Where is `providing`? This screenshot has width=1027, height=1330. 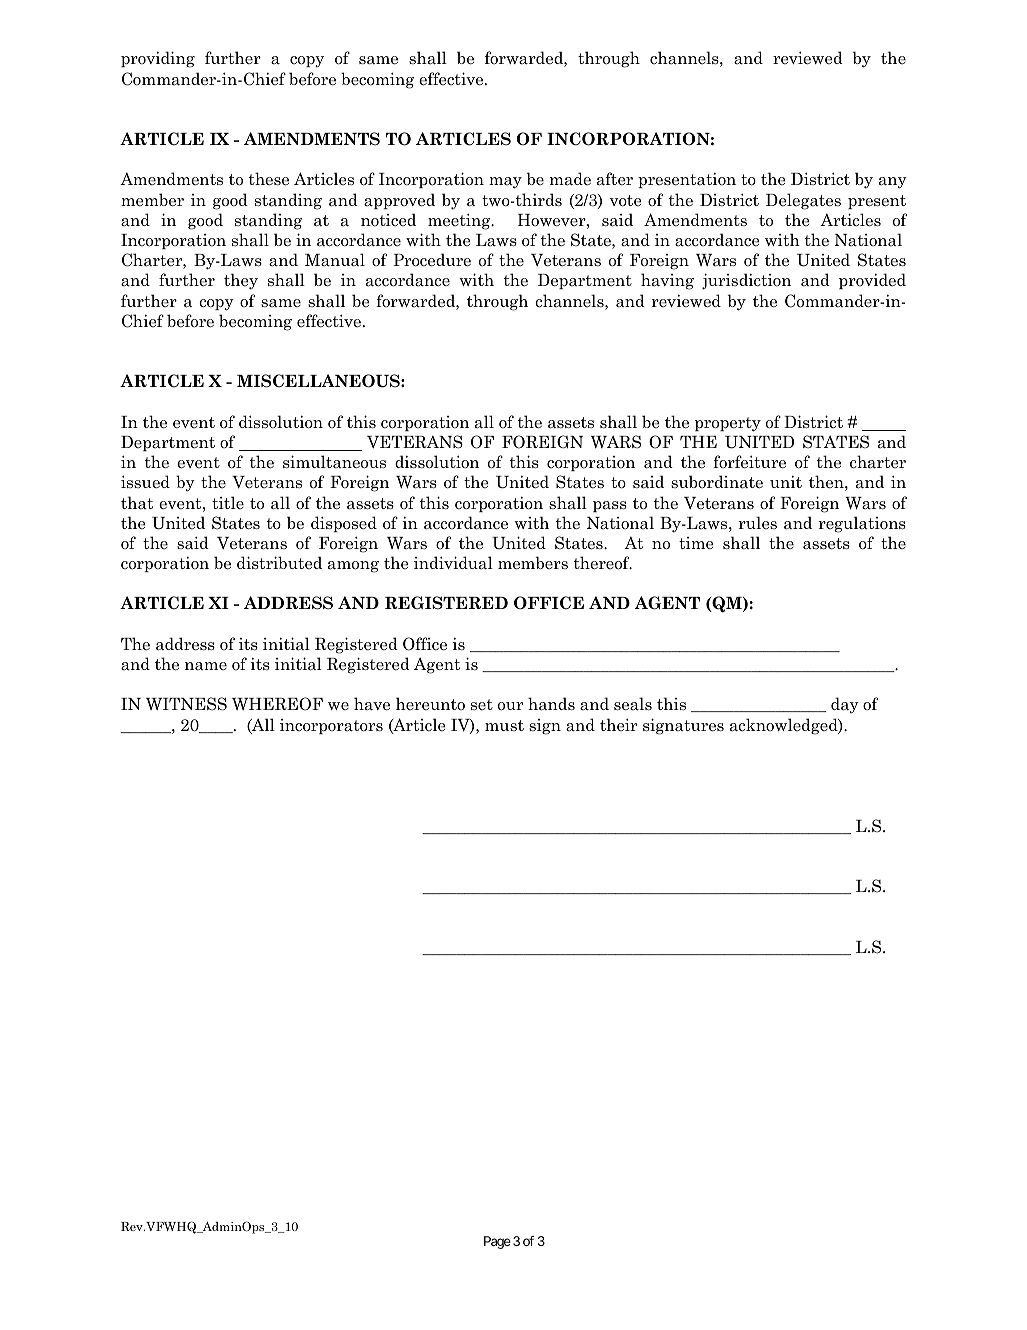 providing is located at coordinates (158, 59).
